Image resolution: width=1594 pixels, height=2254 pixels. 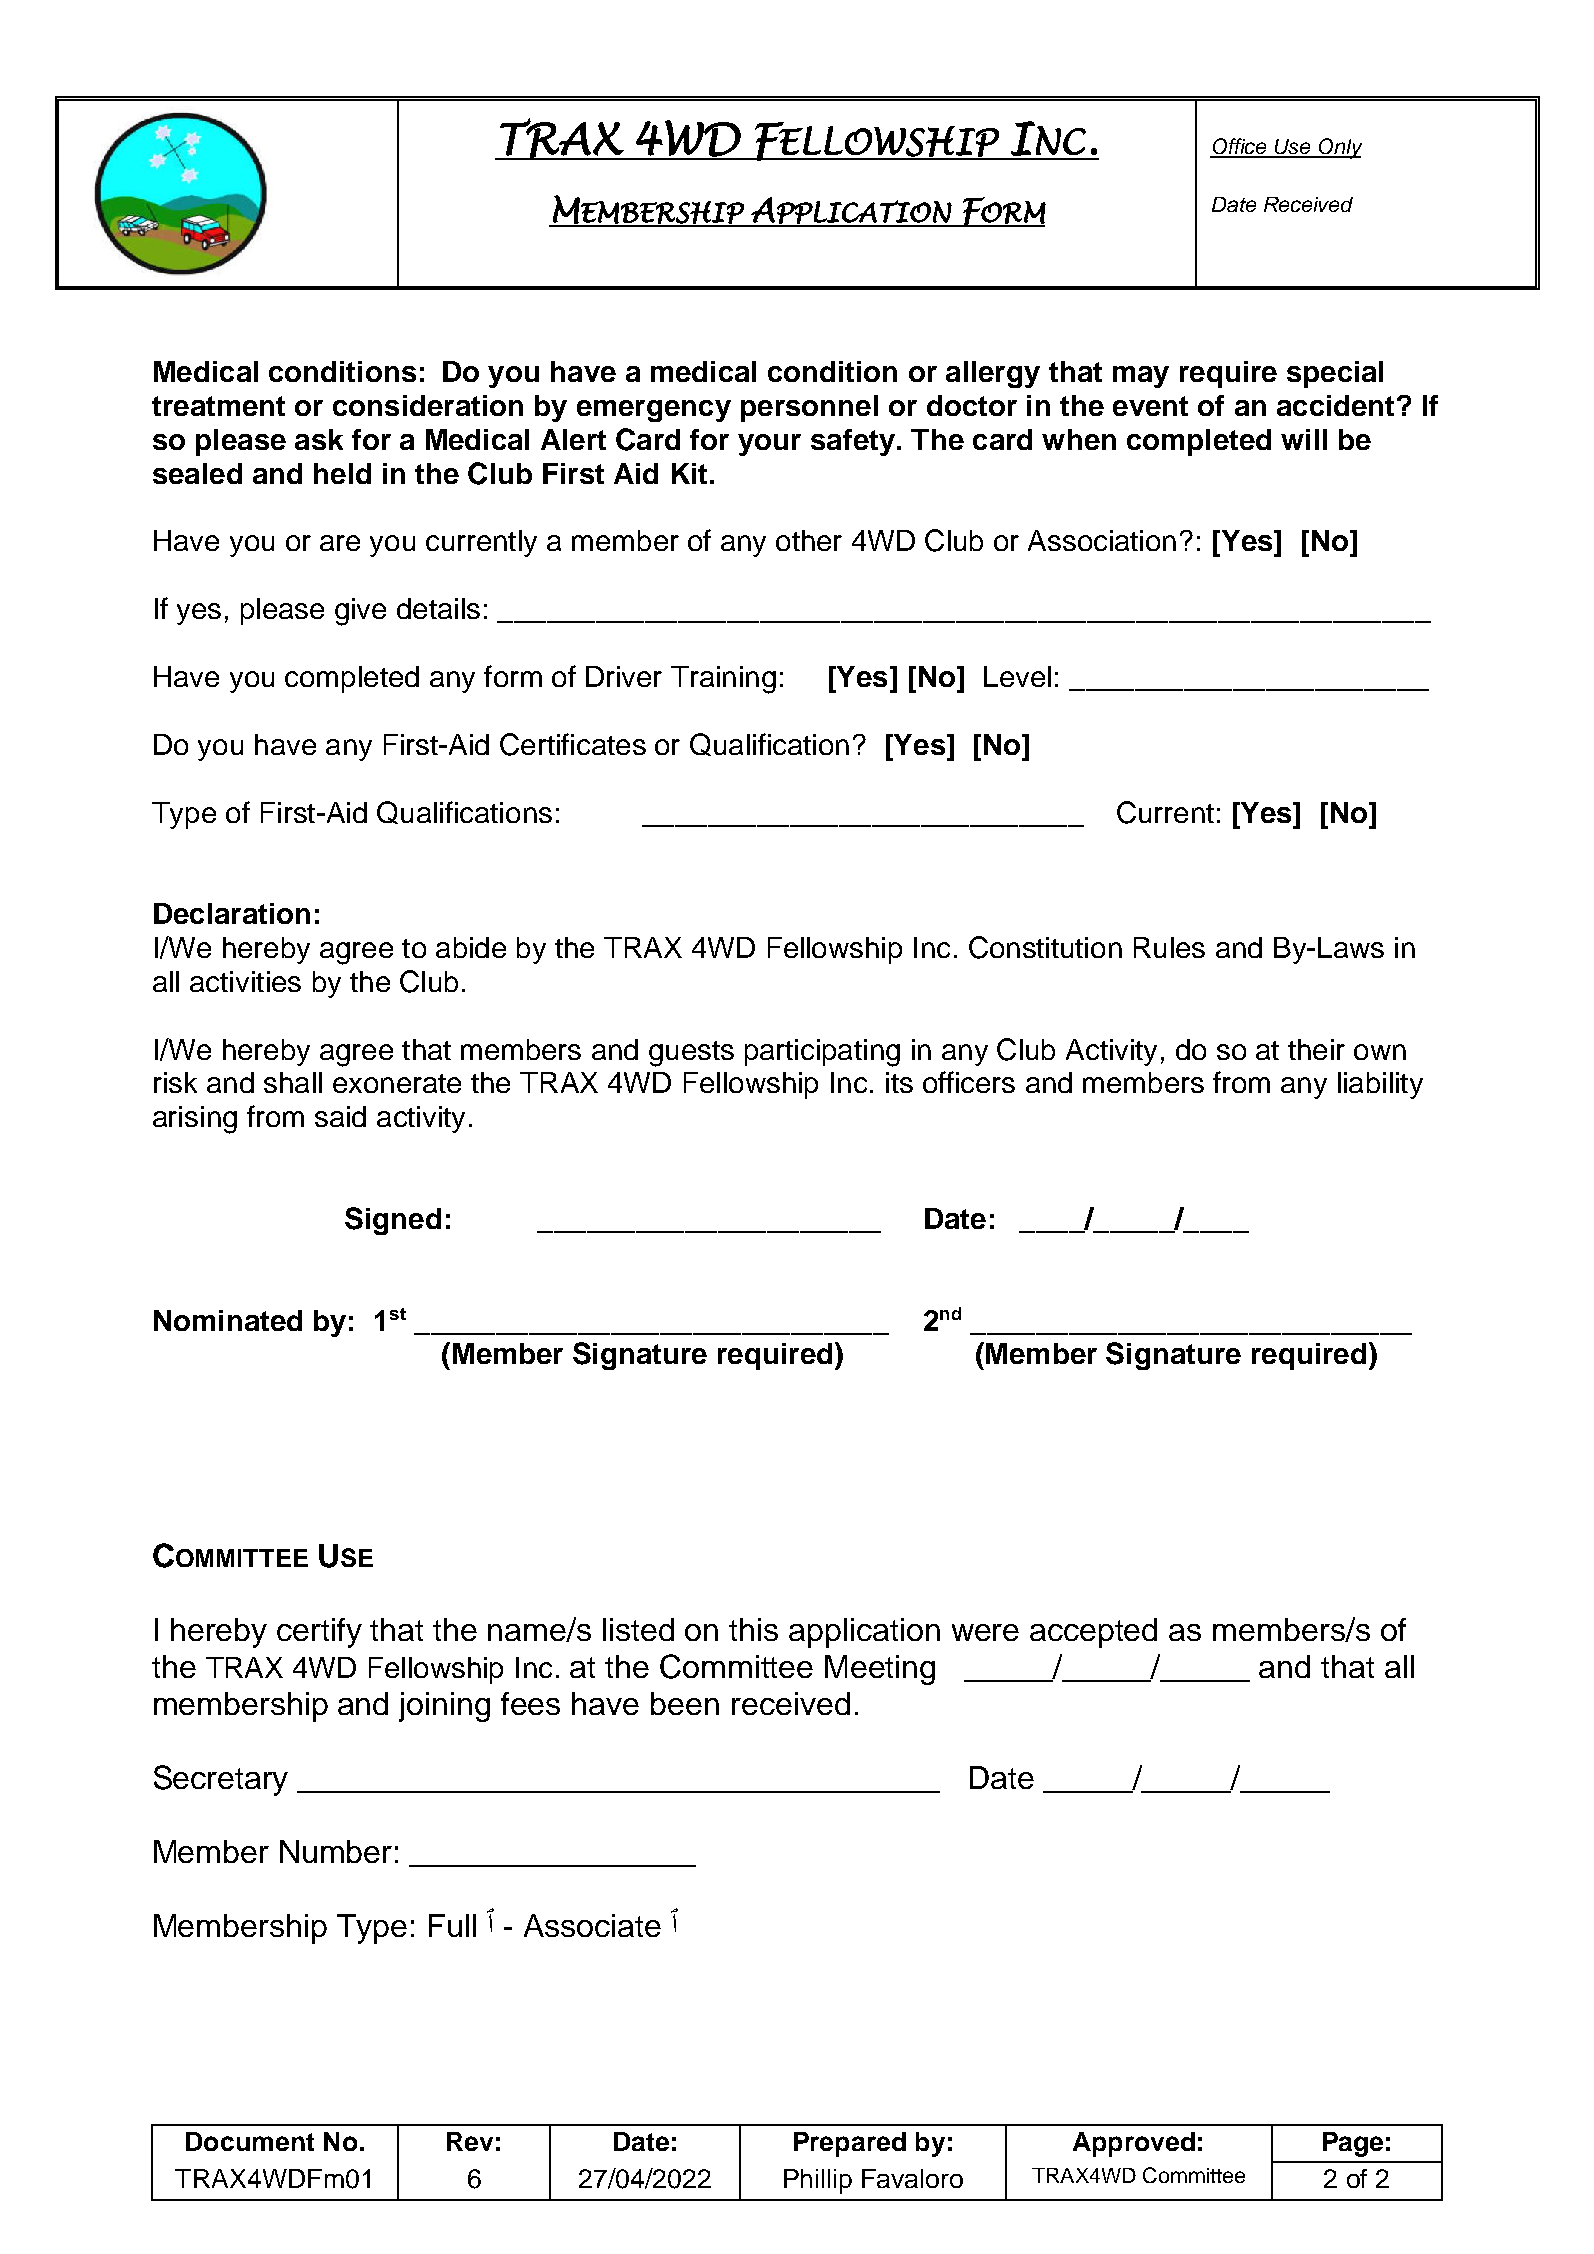 What do you see at coordinates (769, 445) in the image?
I see `your` at bounding box center [769, 445].
